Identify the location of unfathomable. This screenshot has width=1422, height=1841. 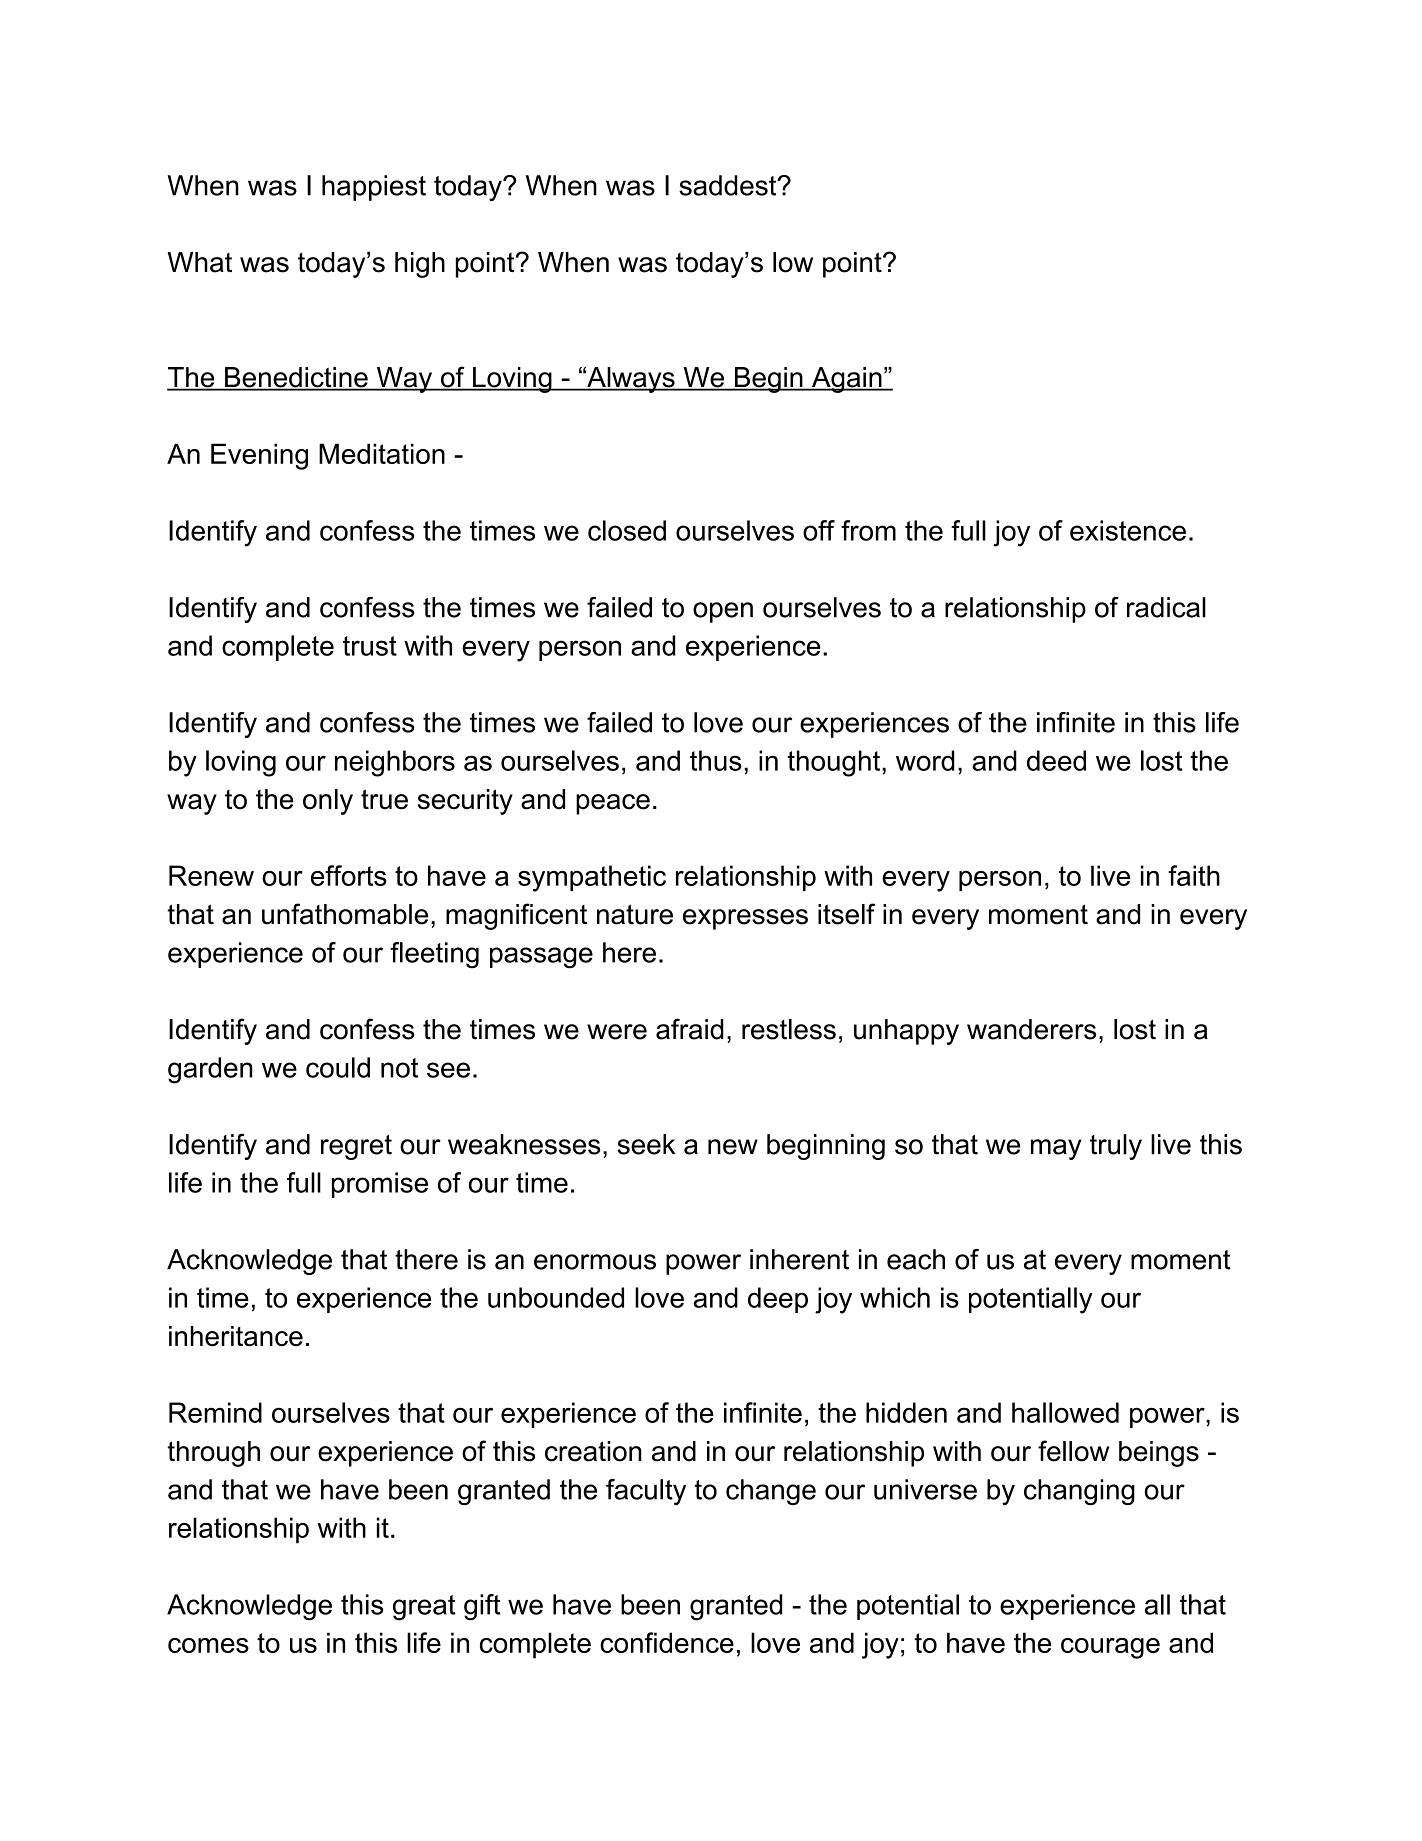
(345, 914).
